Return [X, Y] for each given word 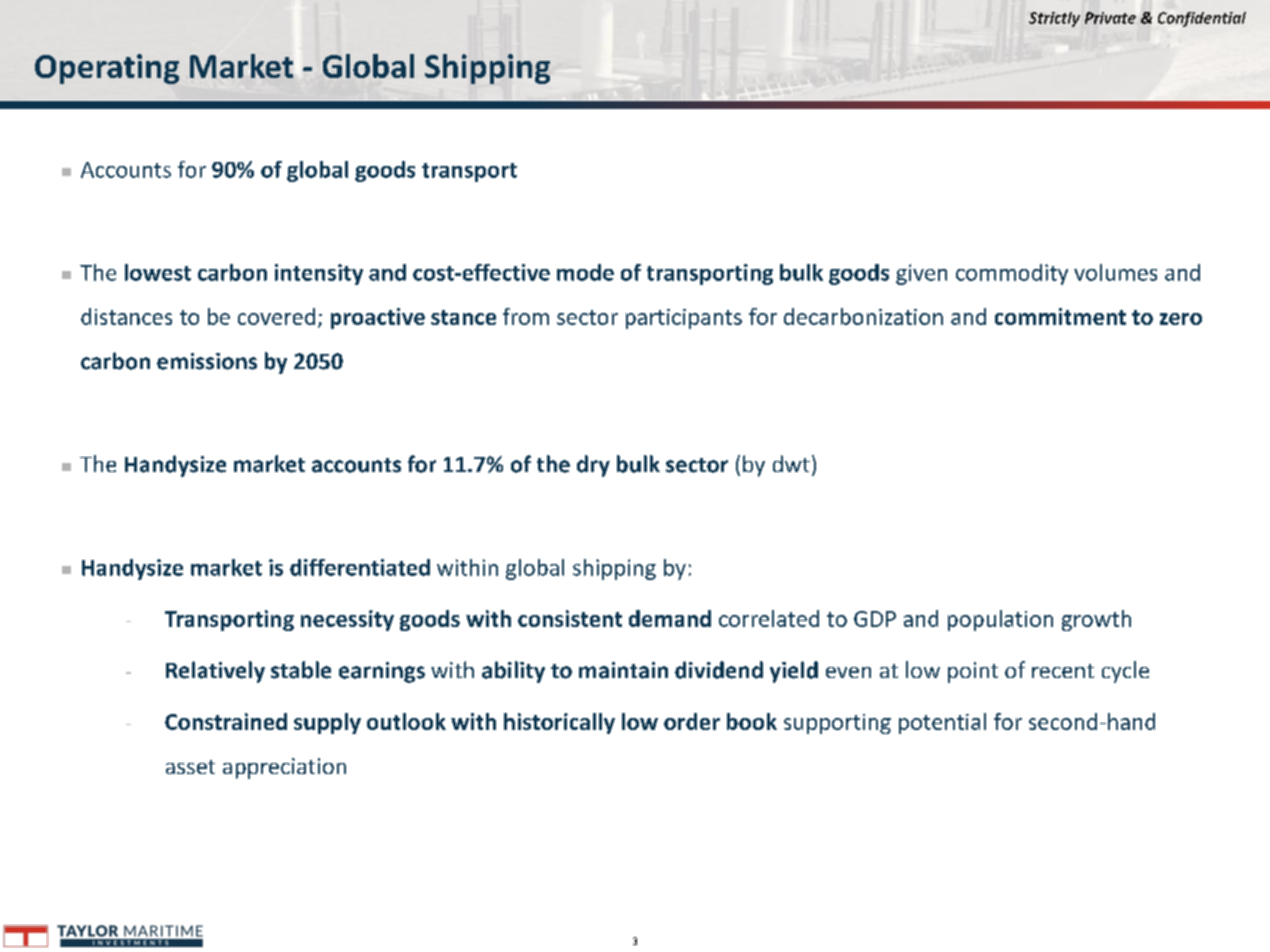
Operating [107, 69]
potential [942, 723]
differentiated [360, 567]
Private [1110, 18]
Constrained [226, 721]
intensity [319, 274]
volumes [1115, 272]
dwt [791, 463]
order [692, 721]
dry [593, 466]
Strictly [1054, 19]
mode [585, 272]
